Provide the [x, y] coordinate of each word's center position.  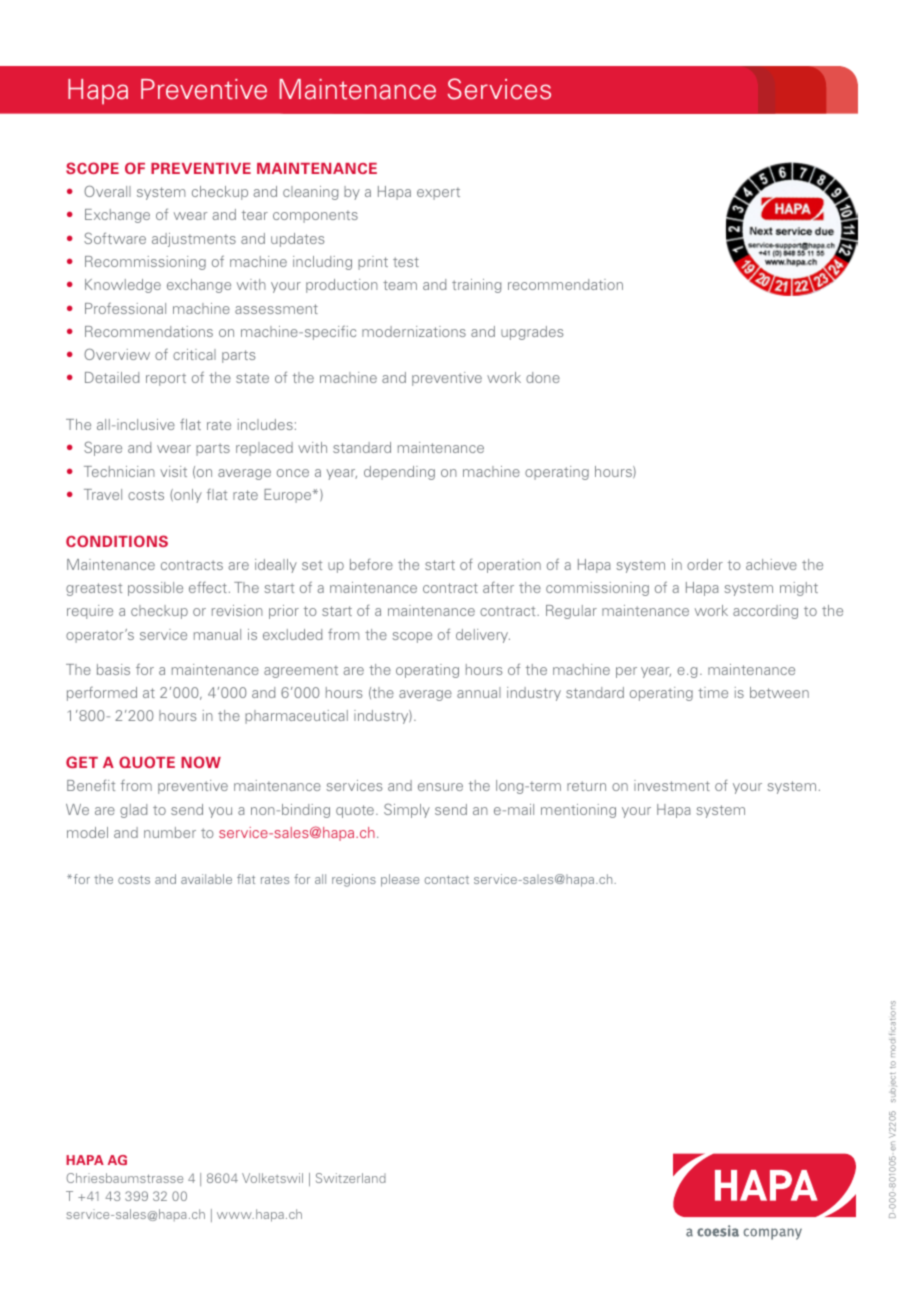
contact [447, 879]
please [400, 880]
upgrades [532, 333]
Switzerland [351, 1178]
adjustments [194, 240]
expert [438, 194]
